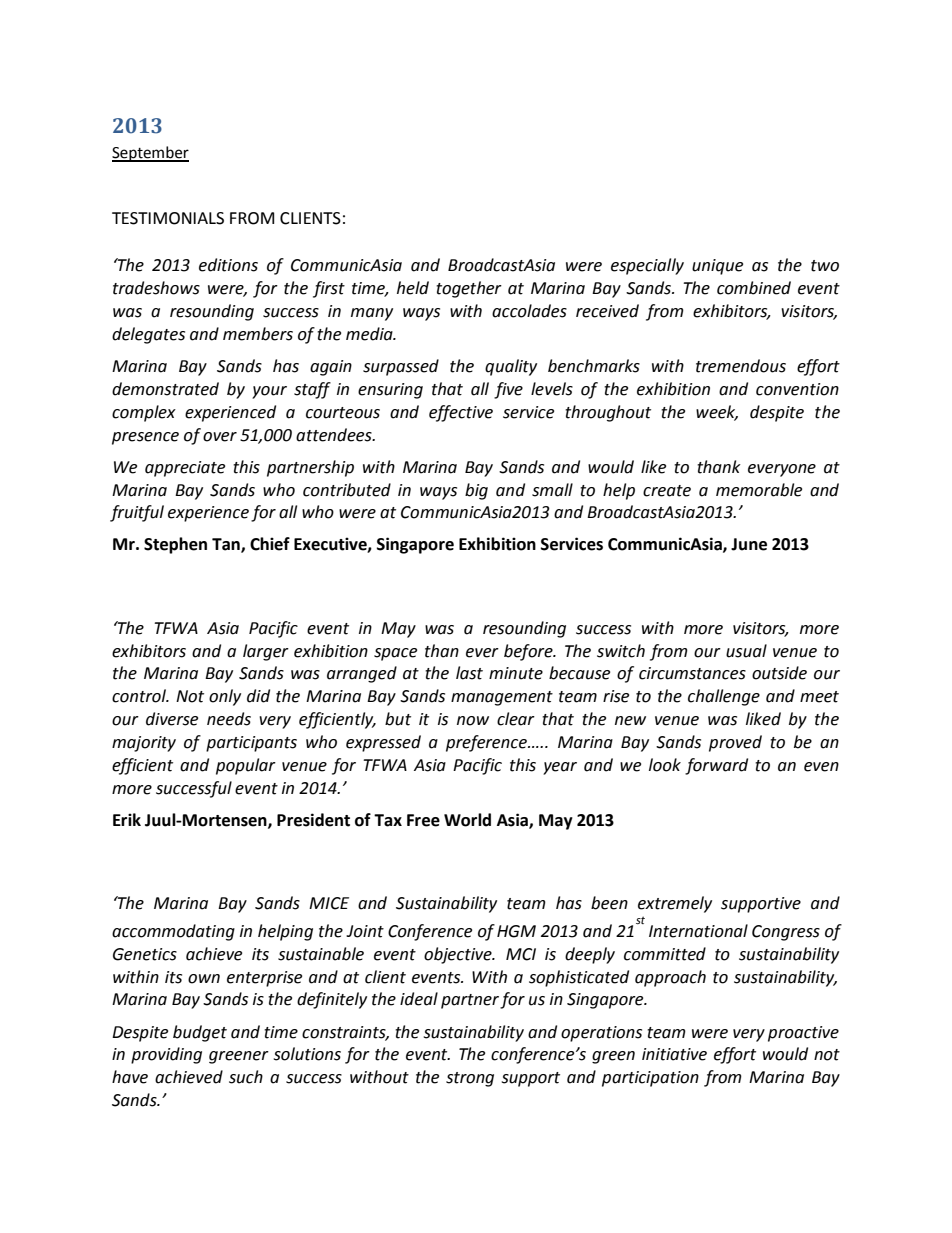  What do you see at coordinates (473, 721) in the page?
I see `now` at bounding box center [473, 721].
